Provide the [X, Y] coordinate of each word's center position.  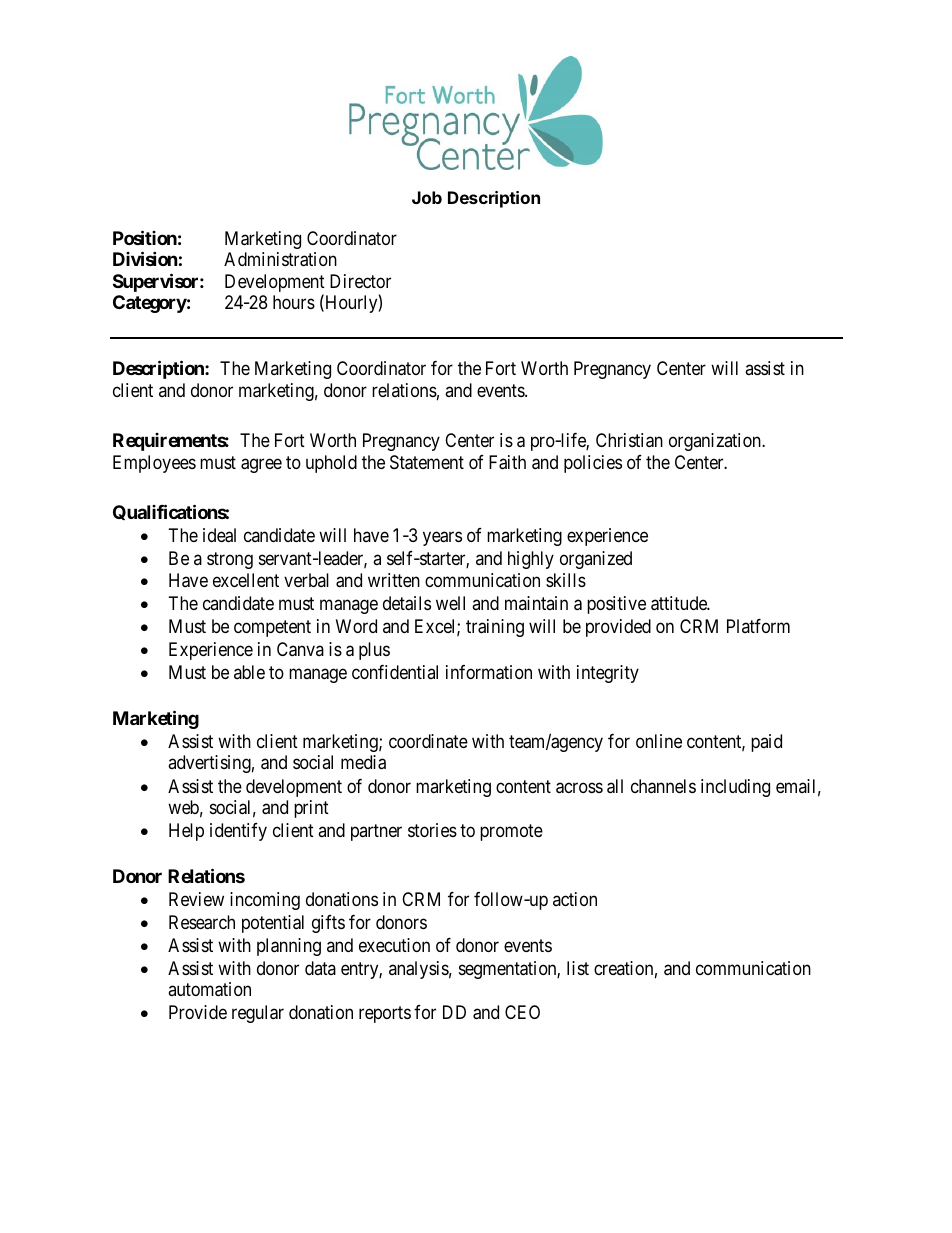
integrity [608, 674]
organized [596, 560]
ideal [219, 535]
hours [294, 302]
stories [432, 830]
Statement [427, 462]
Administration [280, 259]
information [489, 672]
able [249, 672]
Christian [629, 440]
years [442, 538]
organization [716, 442]
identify [238, 832]
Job [427, 197]
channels [663, 786]
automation [209, 989]
